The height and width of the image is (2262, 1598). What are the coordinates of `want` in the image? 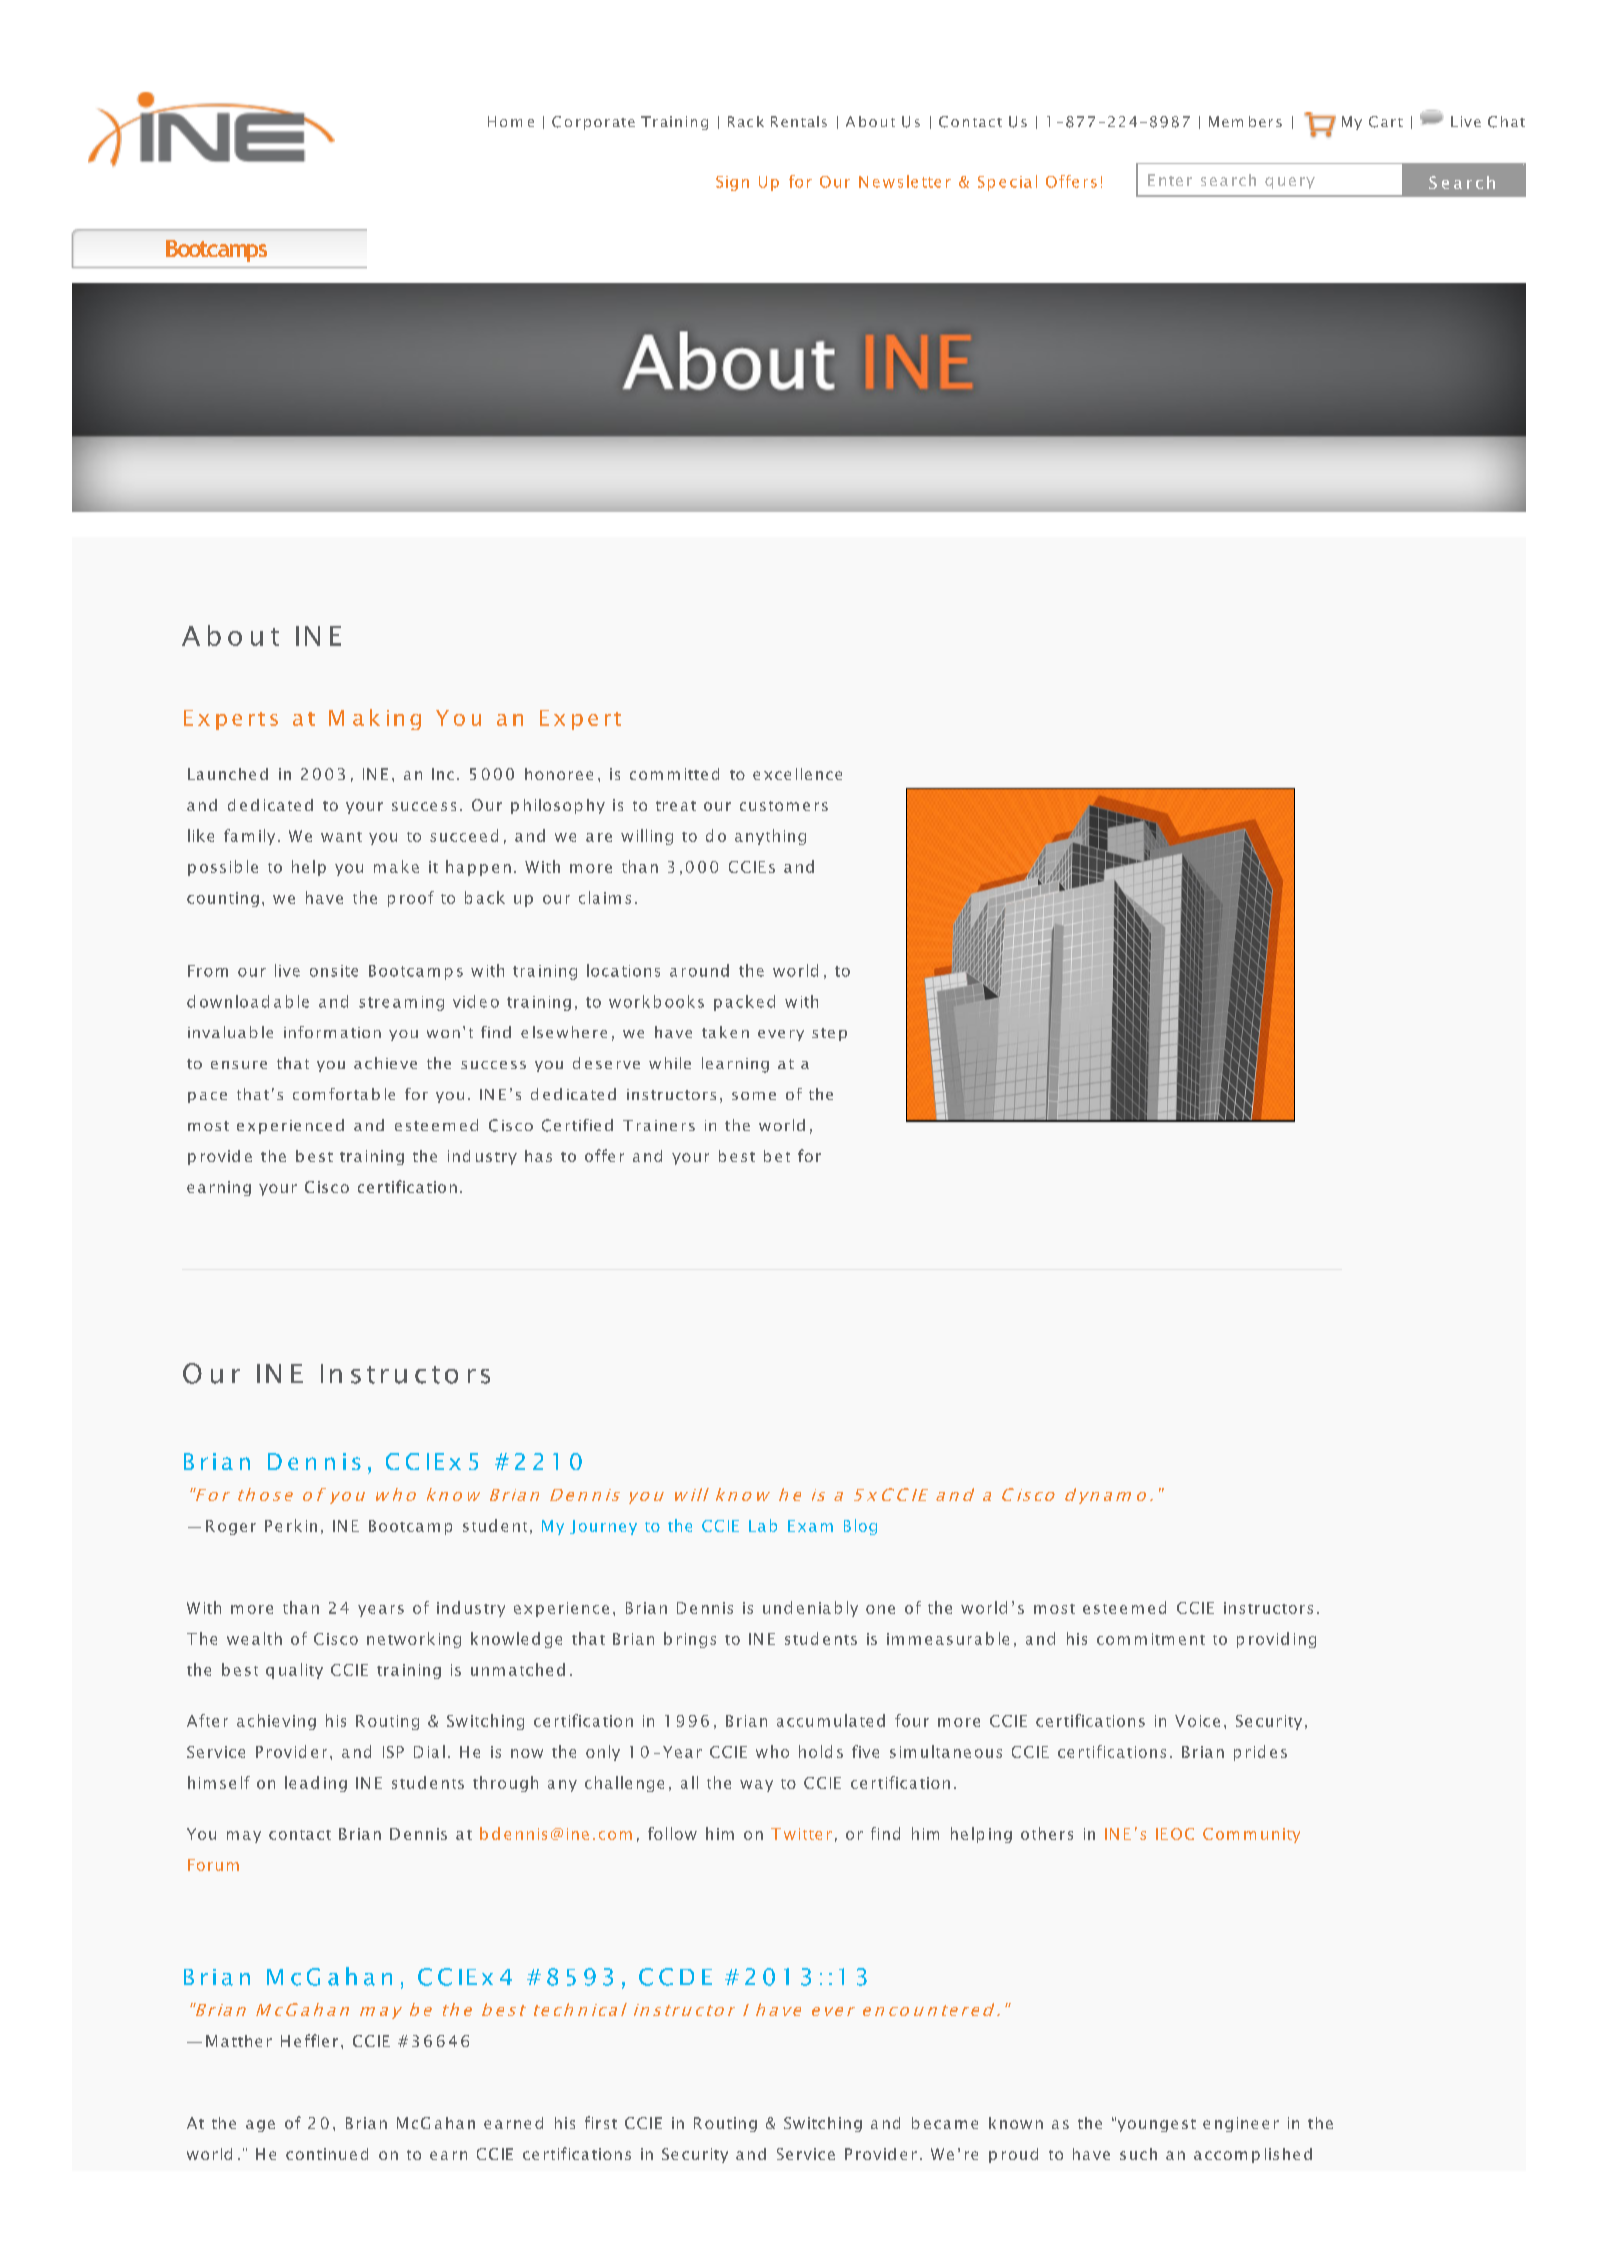 It's located at (341, 837).
